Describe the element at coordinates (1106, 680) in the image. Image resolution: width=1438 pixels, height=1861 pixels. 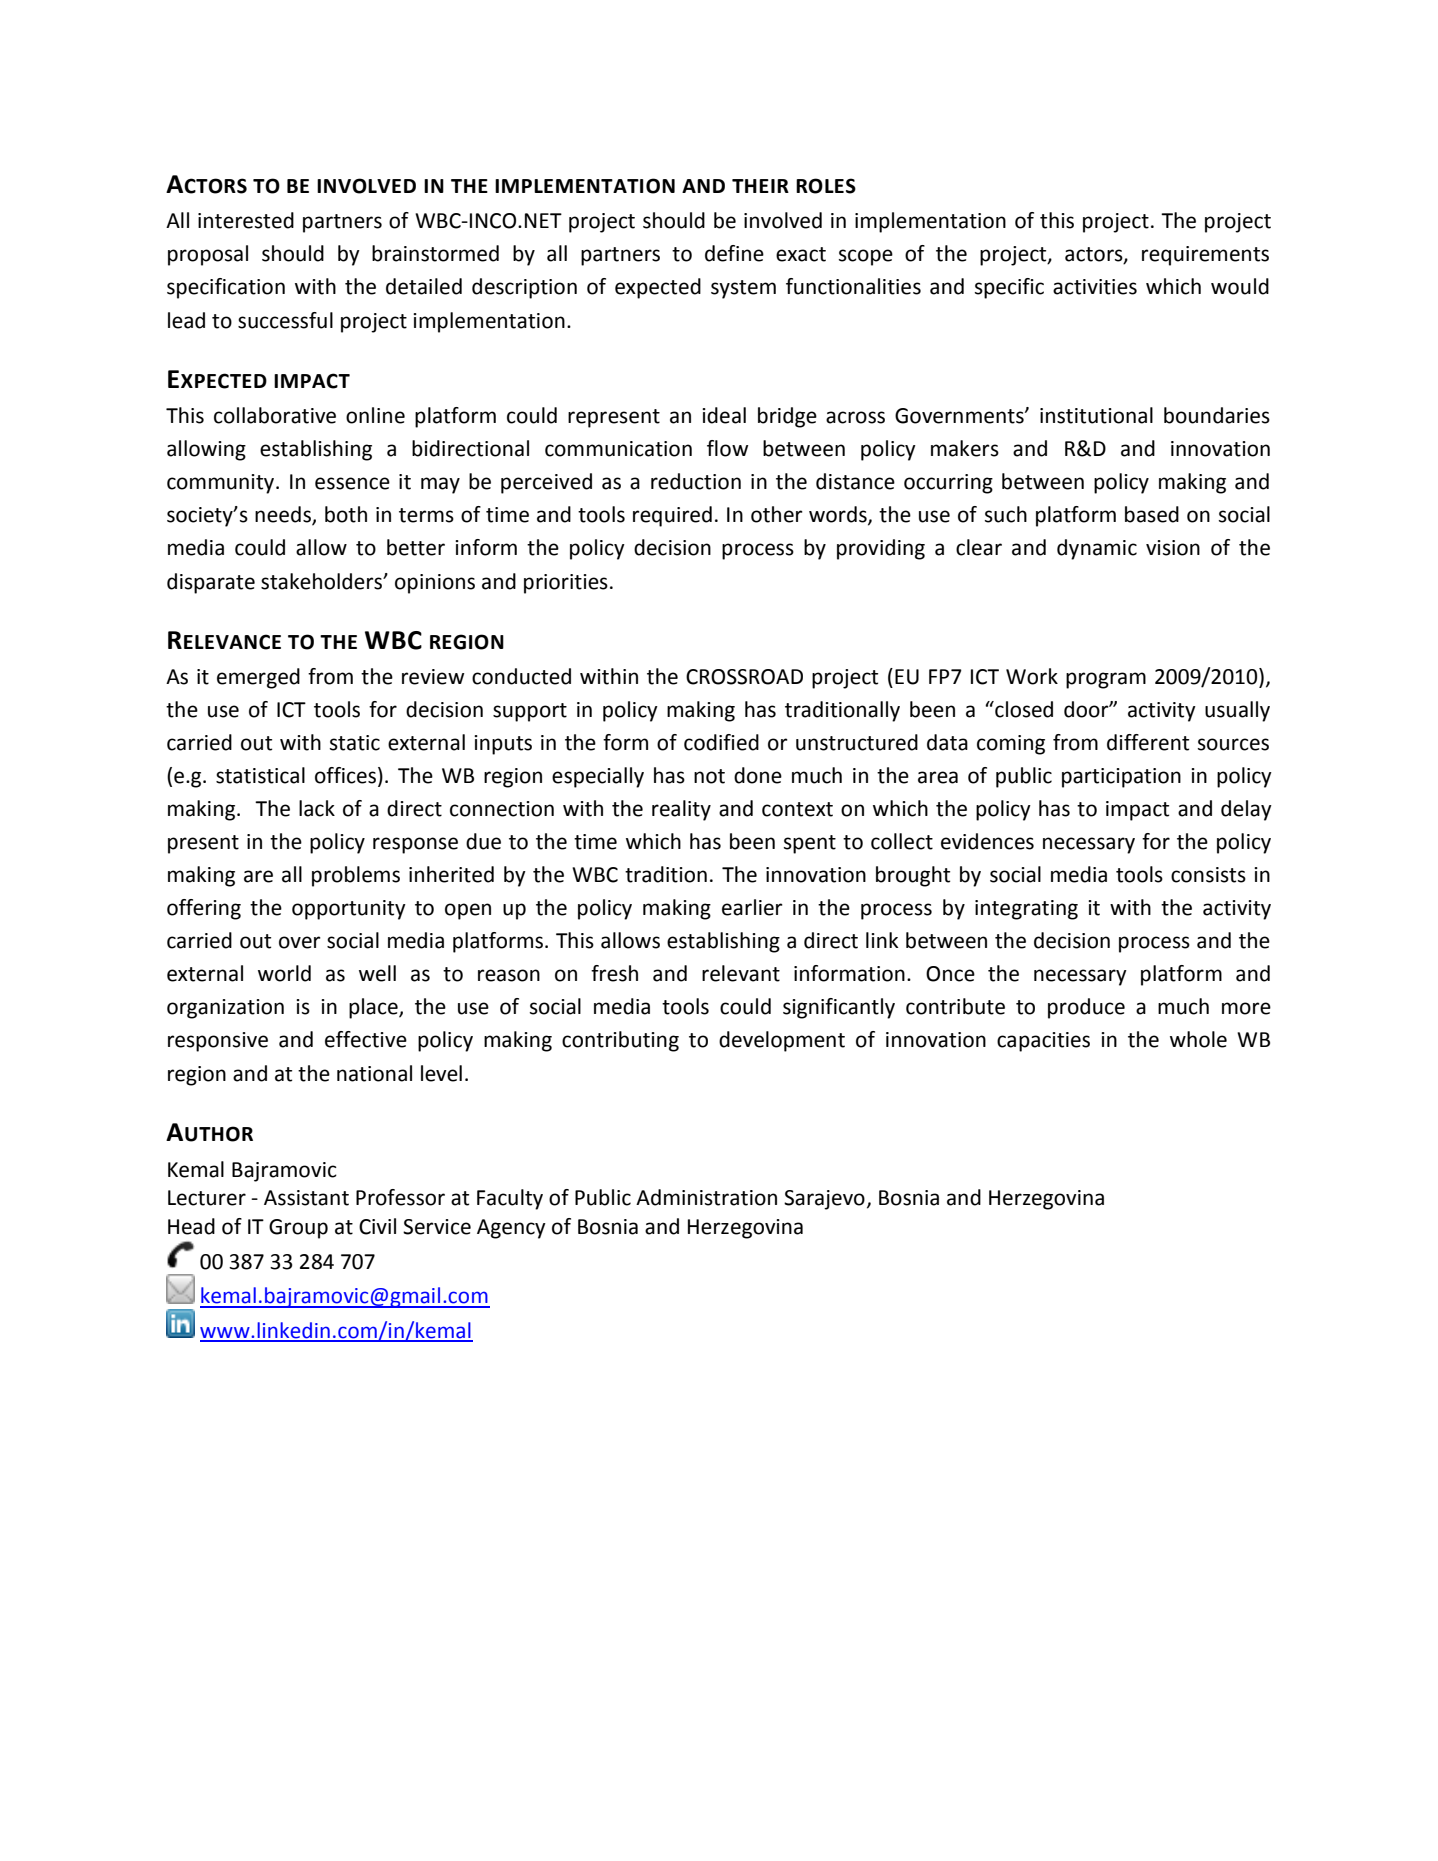
I see `program` at that location.
